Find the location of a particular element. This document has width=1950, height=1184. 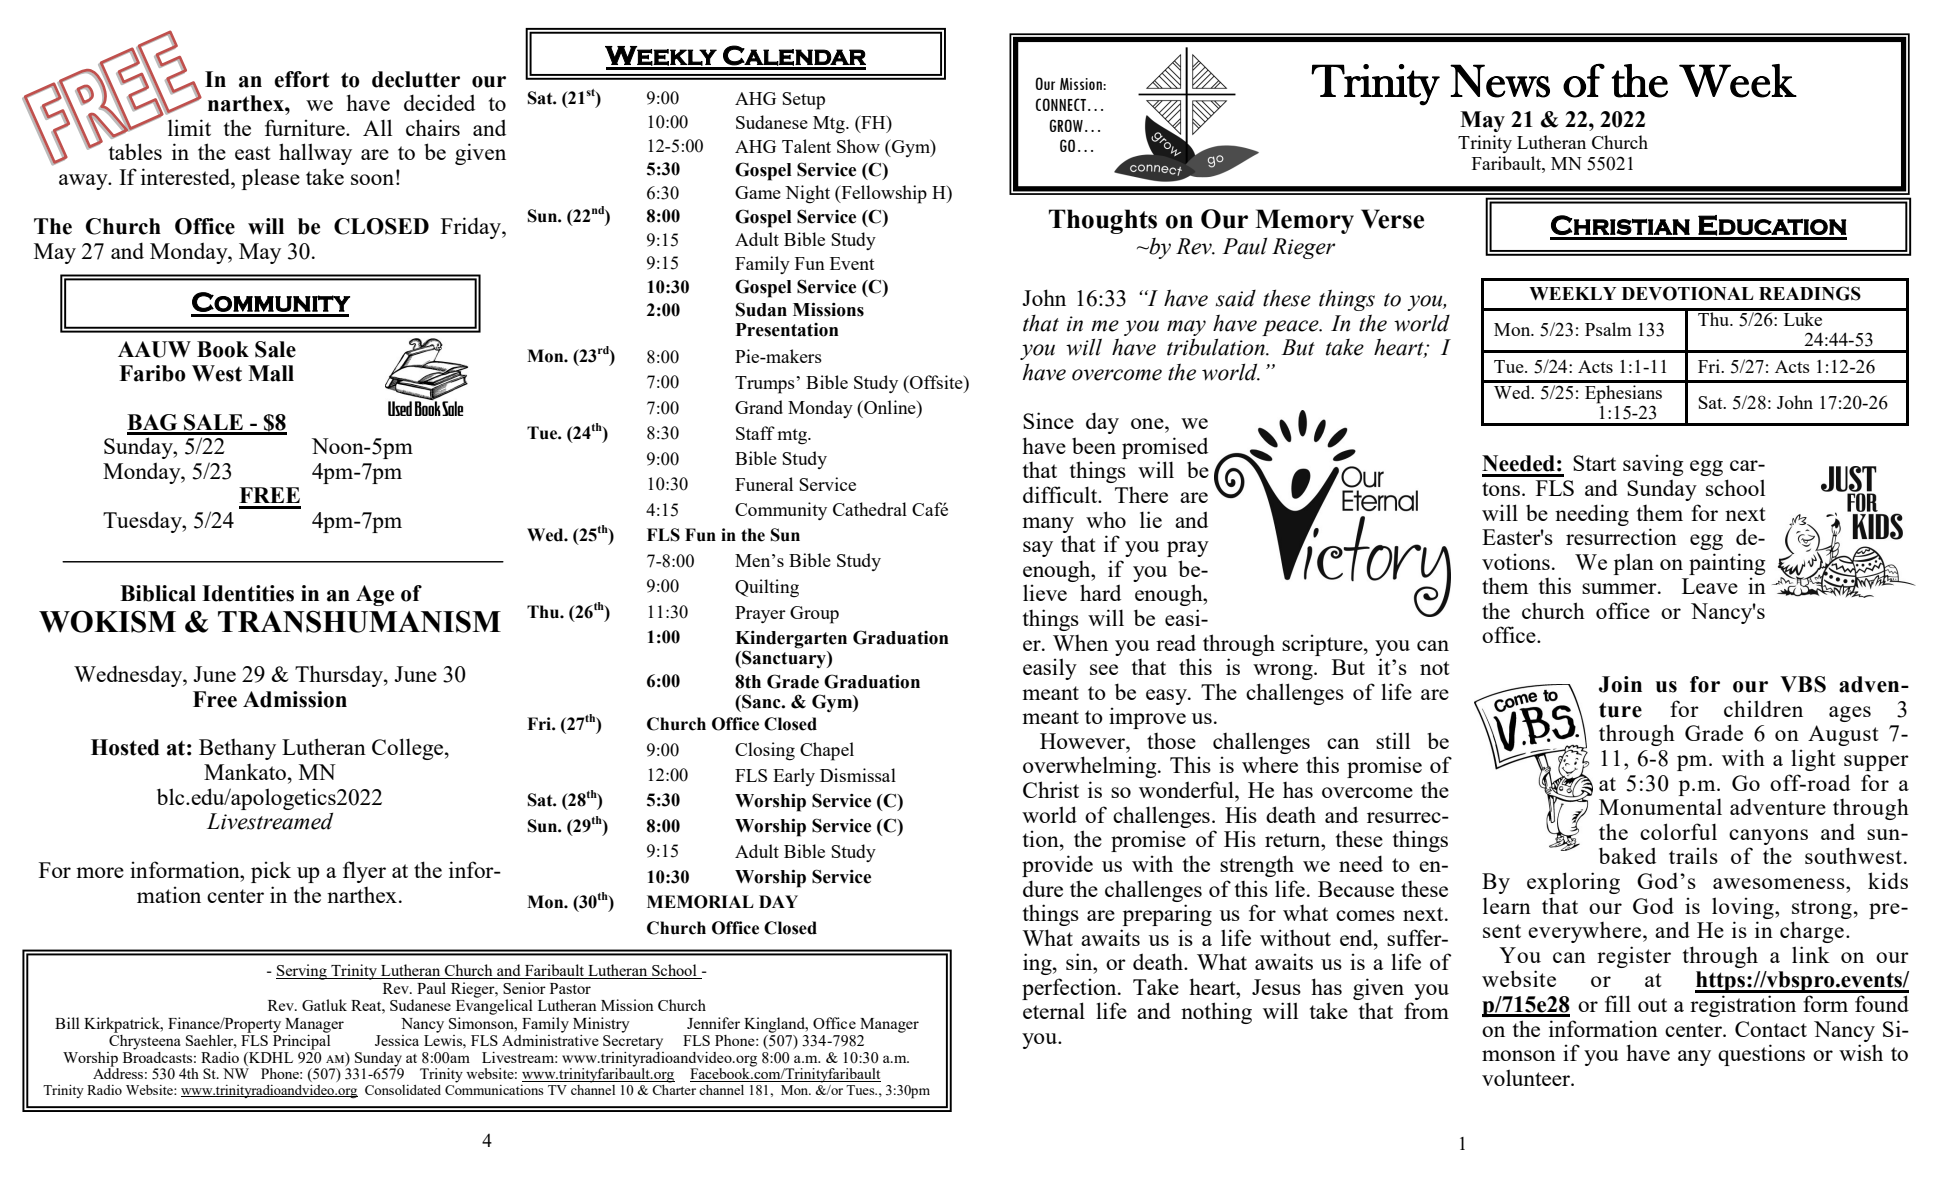

News is located at coordinates (1500, 81).
